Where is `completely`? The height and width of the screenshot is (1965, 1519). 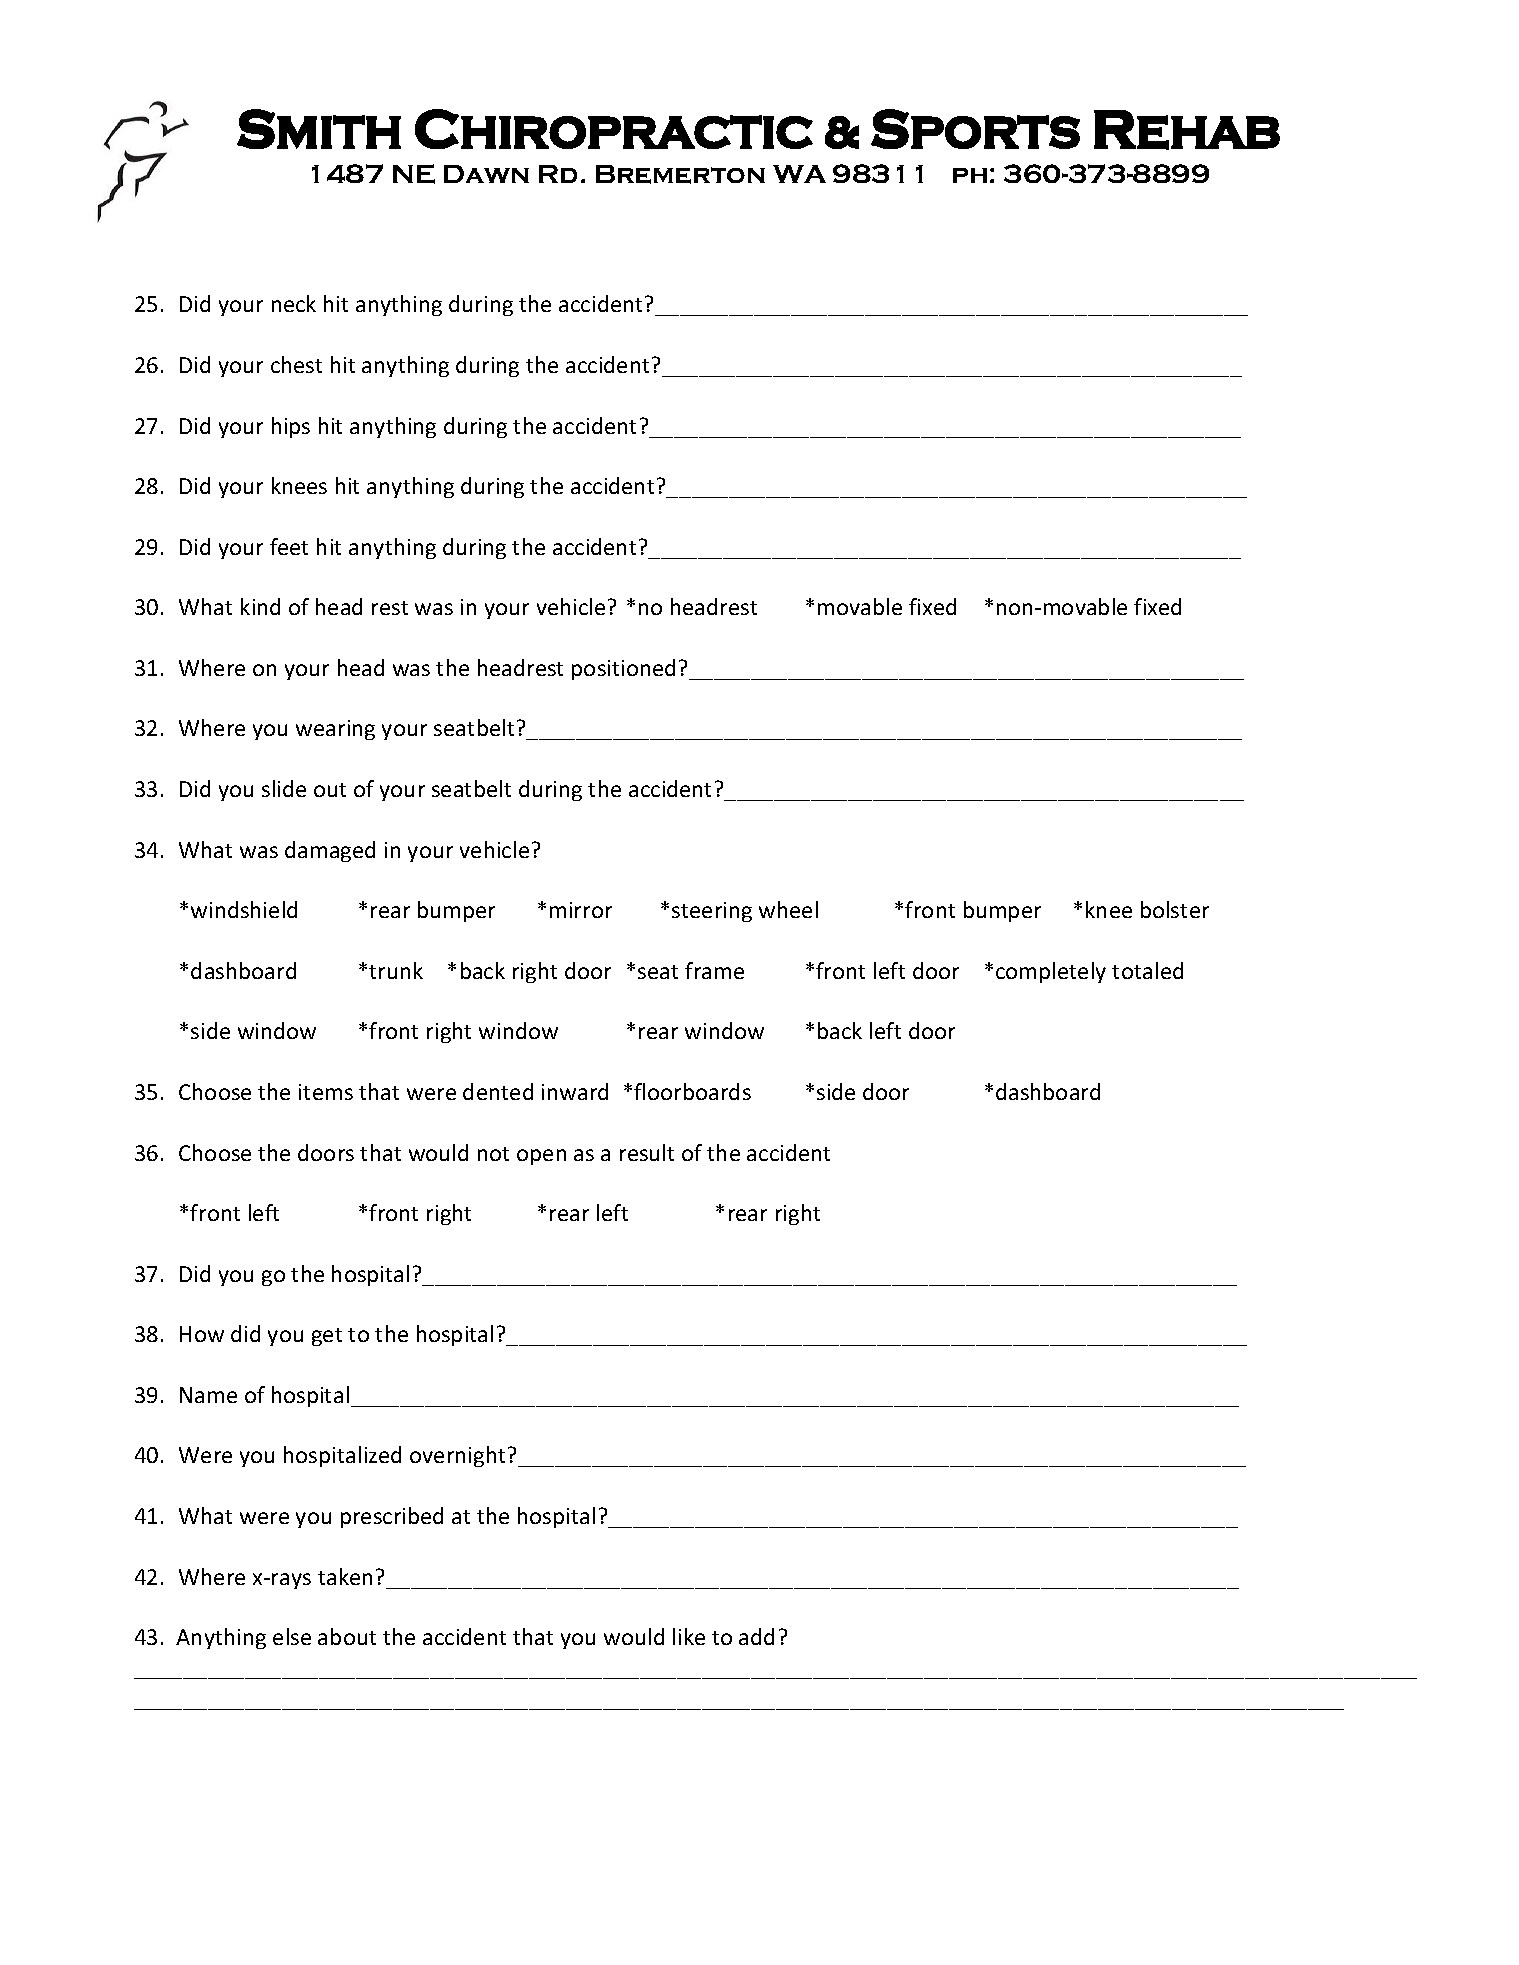
completely is located at coordinates (1051, 972).
